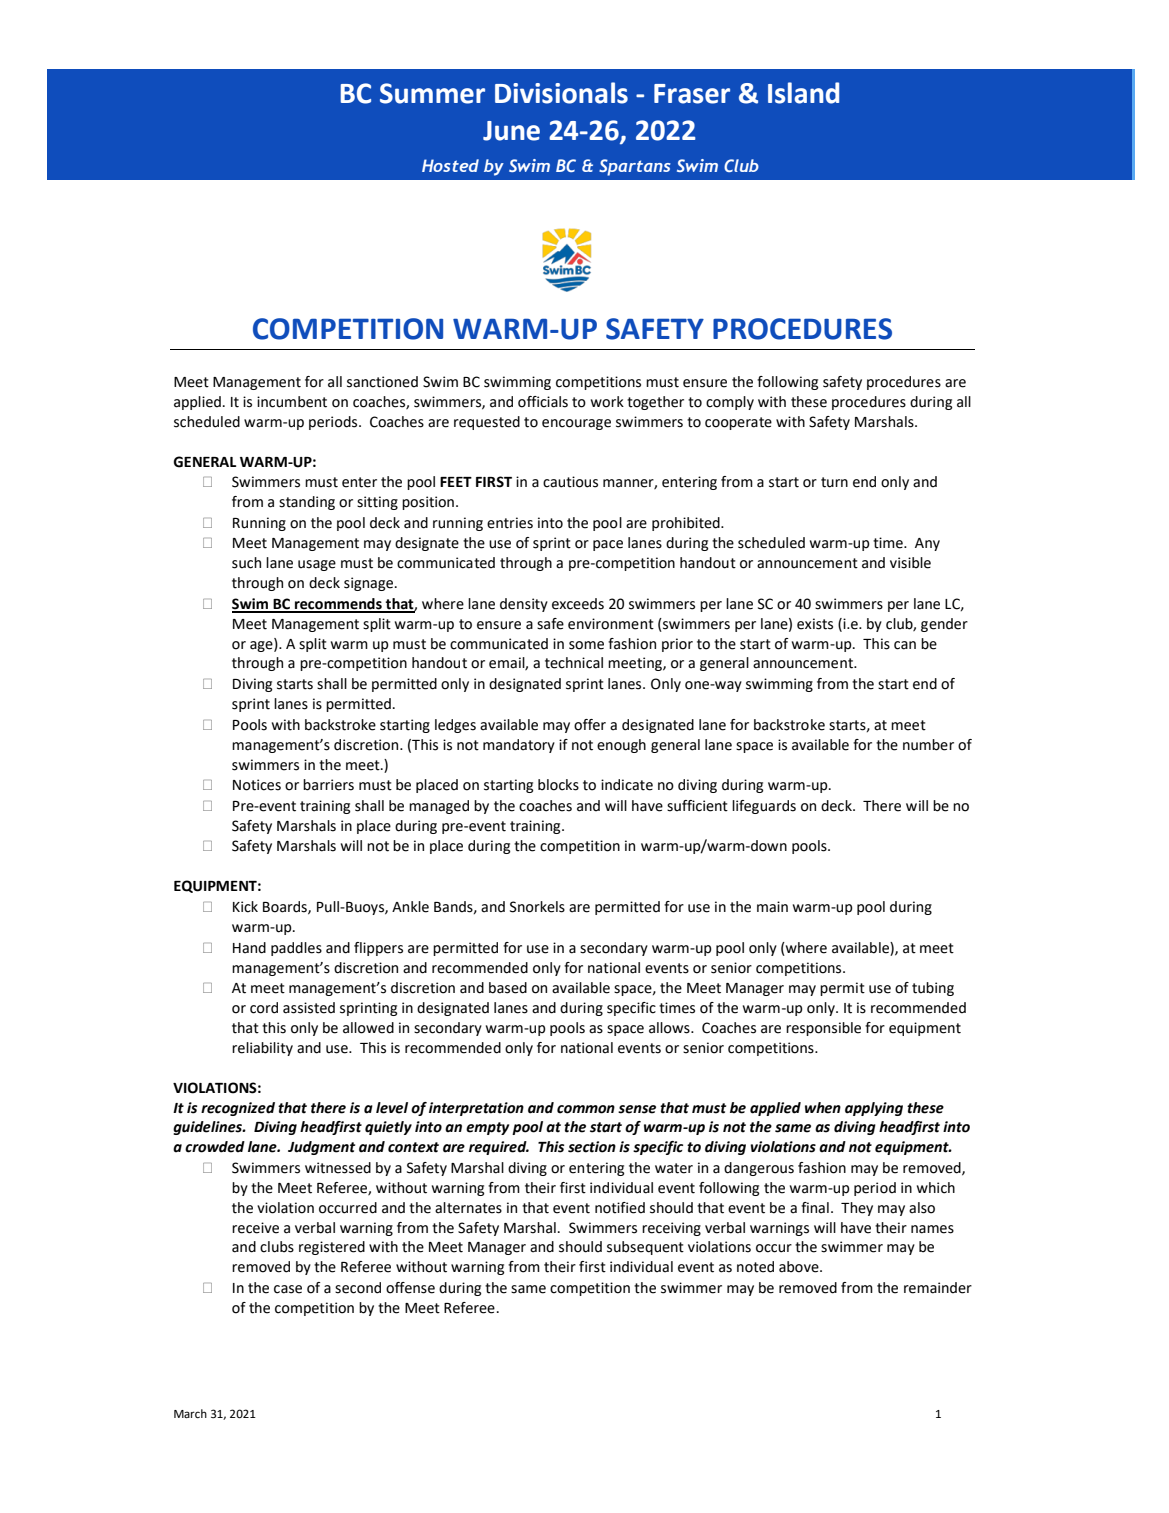 The height and width of the image is (1513, 1169). Describe the element at coordinates (834, 482) in the image. I see `turn` at that location.
